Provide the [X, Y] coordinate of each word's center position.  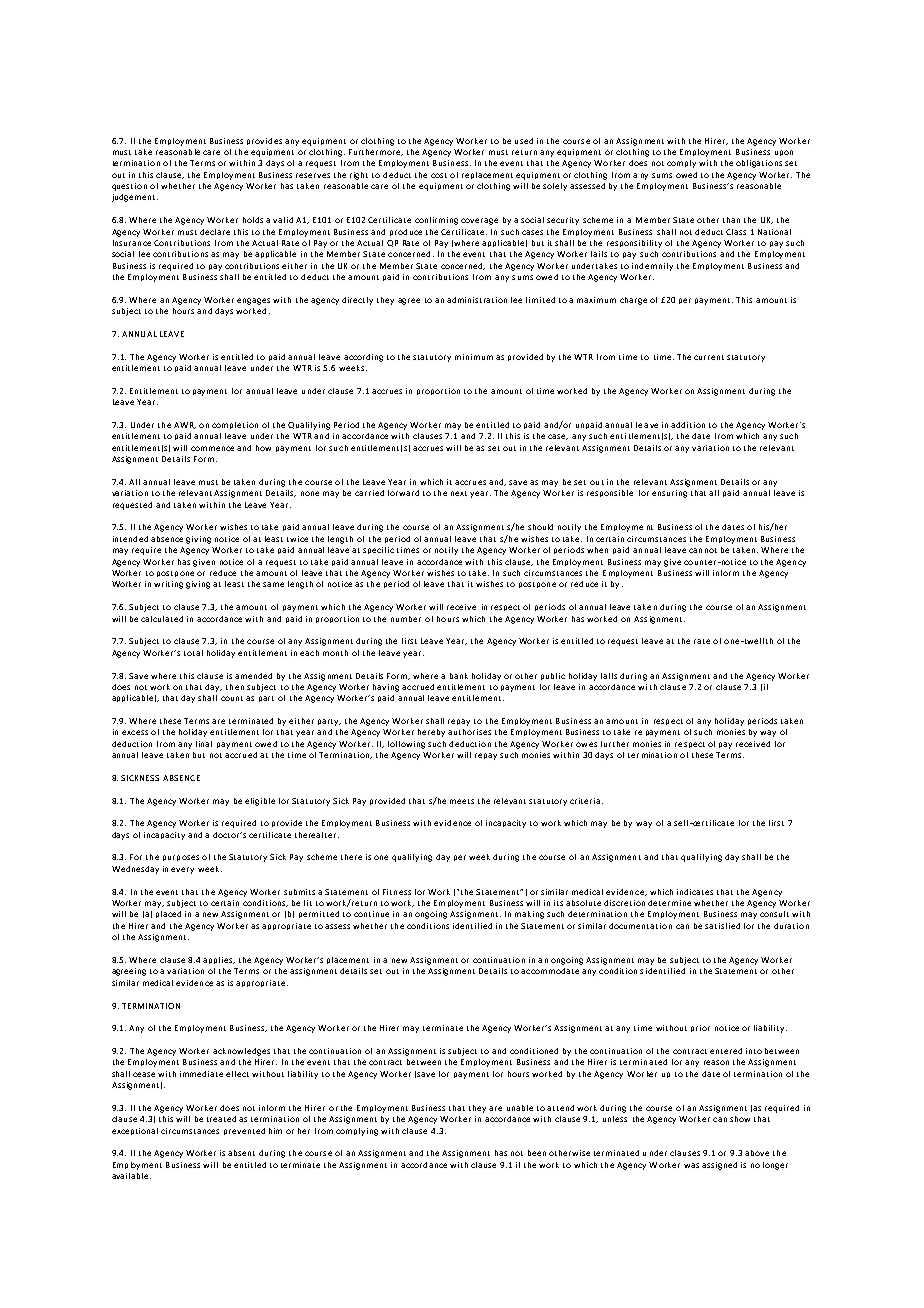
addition [688, 425]
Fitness [397, 892]
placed [168, 914]
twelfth [757, 641]
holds [253, 220]
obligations [759, 164]
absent [241, 1153]
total [193, 653]
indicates [695, 892]
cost [439, 175]
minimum [474, 357]
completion [235, 425]
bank [459, 676]
